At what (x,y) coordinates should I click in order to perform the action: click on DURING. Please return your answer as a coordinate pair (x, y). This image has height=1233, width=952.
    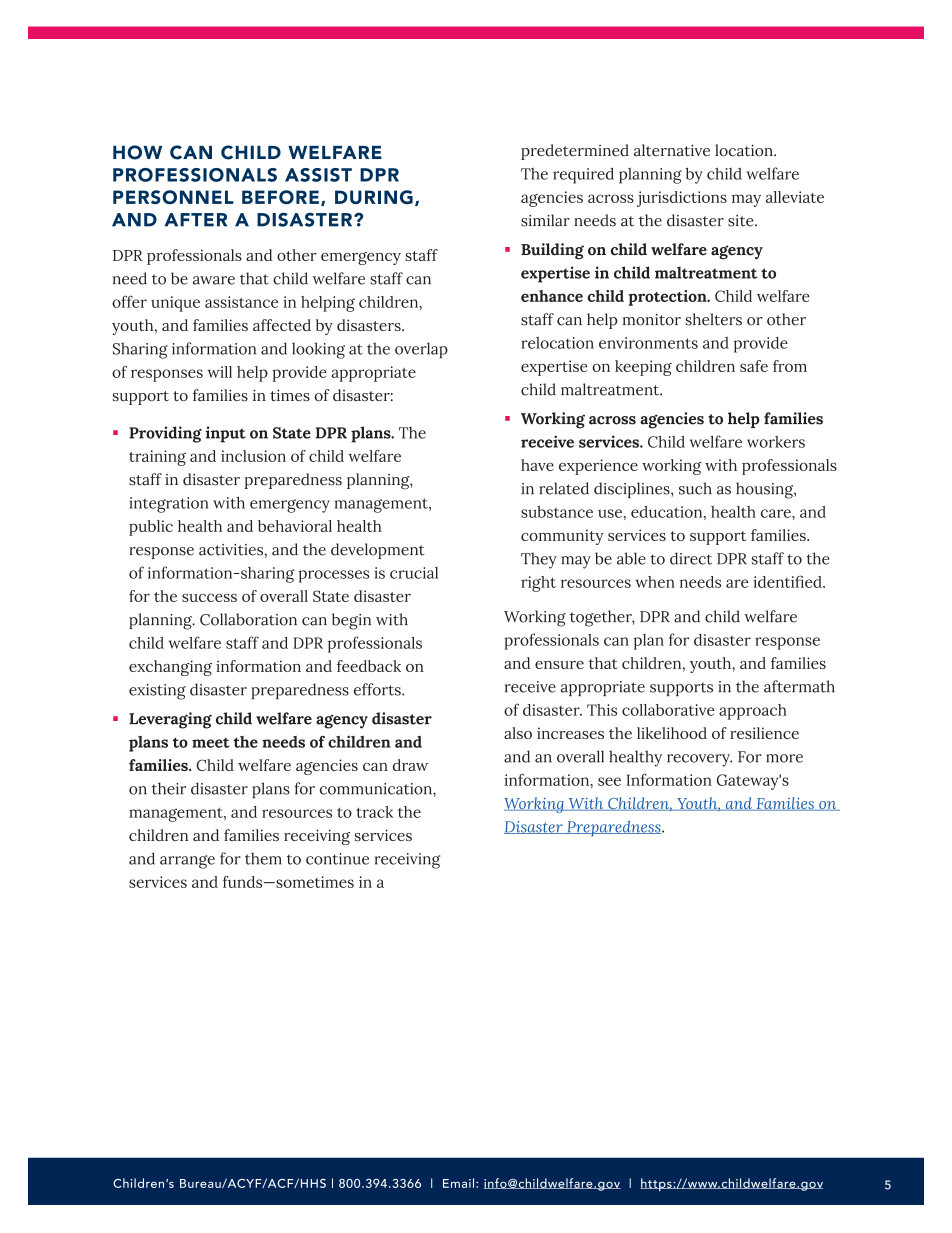
    Looking at the image, I should click on (374, 197).
